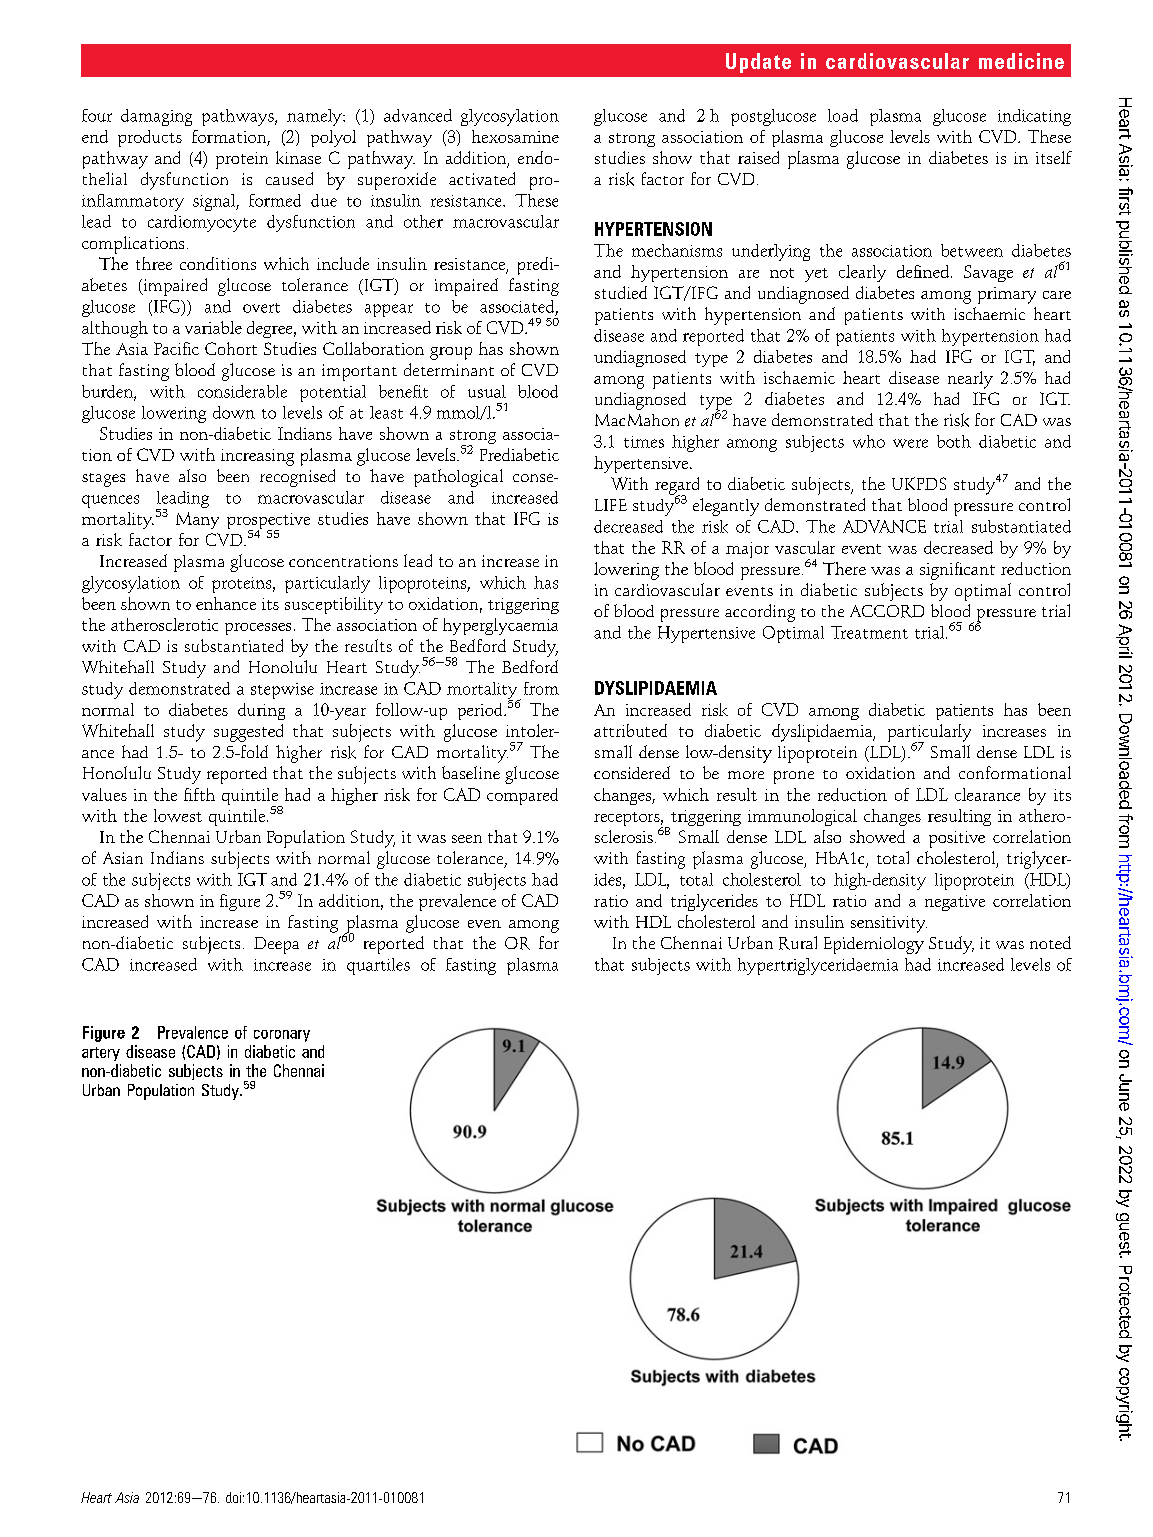  What do you see at coordinates (156, 117) in the screenshot?
I see `damaging` at bounding box center [156, 117].
